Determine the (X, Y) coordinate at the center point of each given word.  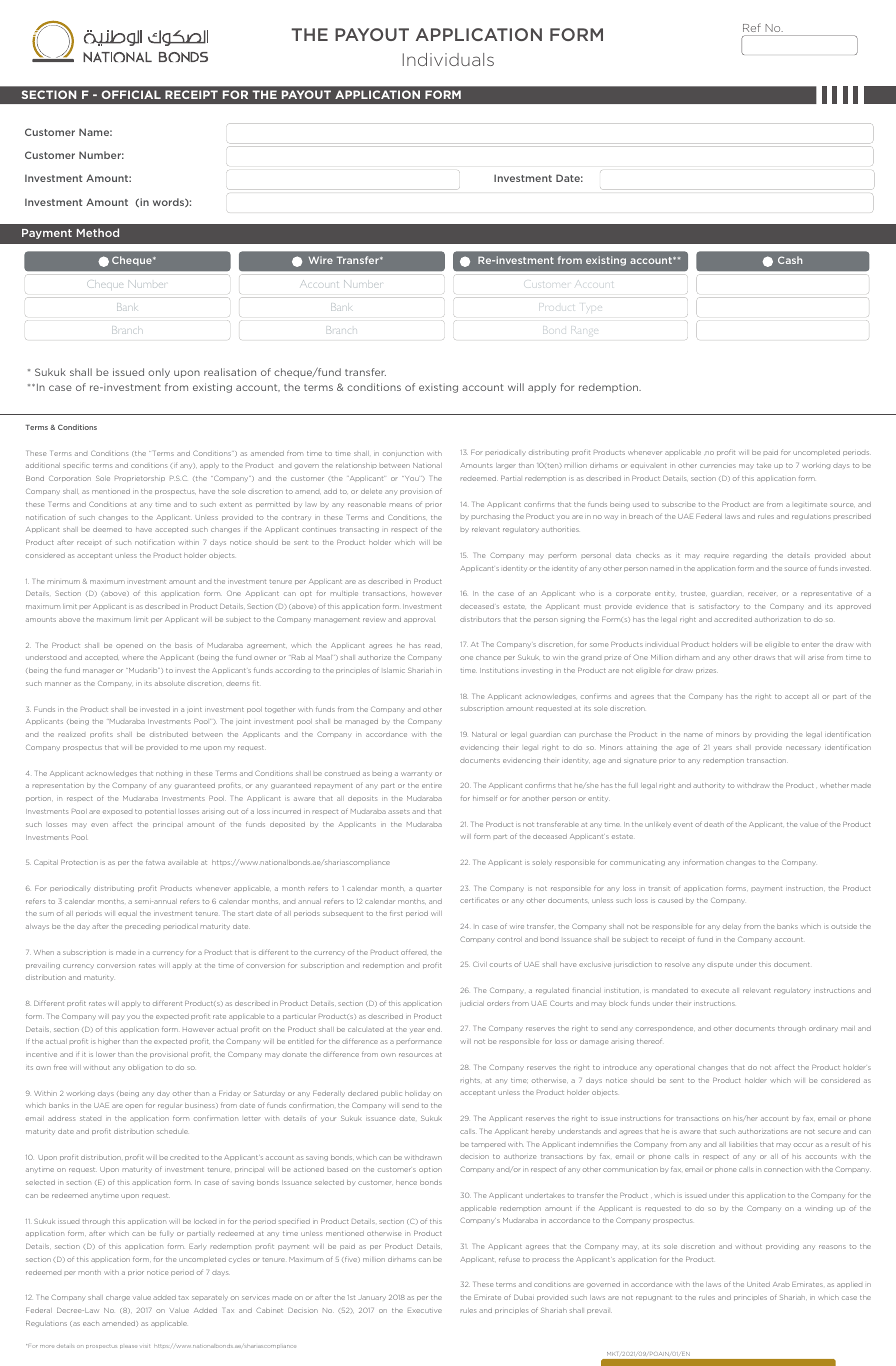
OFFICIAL (131, 94)
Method (98, 232)
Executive (425, 1311)
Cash (790, 260)
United (758, 1284)
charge (118, 1298)
